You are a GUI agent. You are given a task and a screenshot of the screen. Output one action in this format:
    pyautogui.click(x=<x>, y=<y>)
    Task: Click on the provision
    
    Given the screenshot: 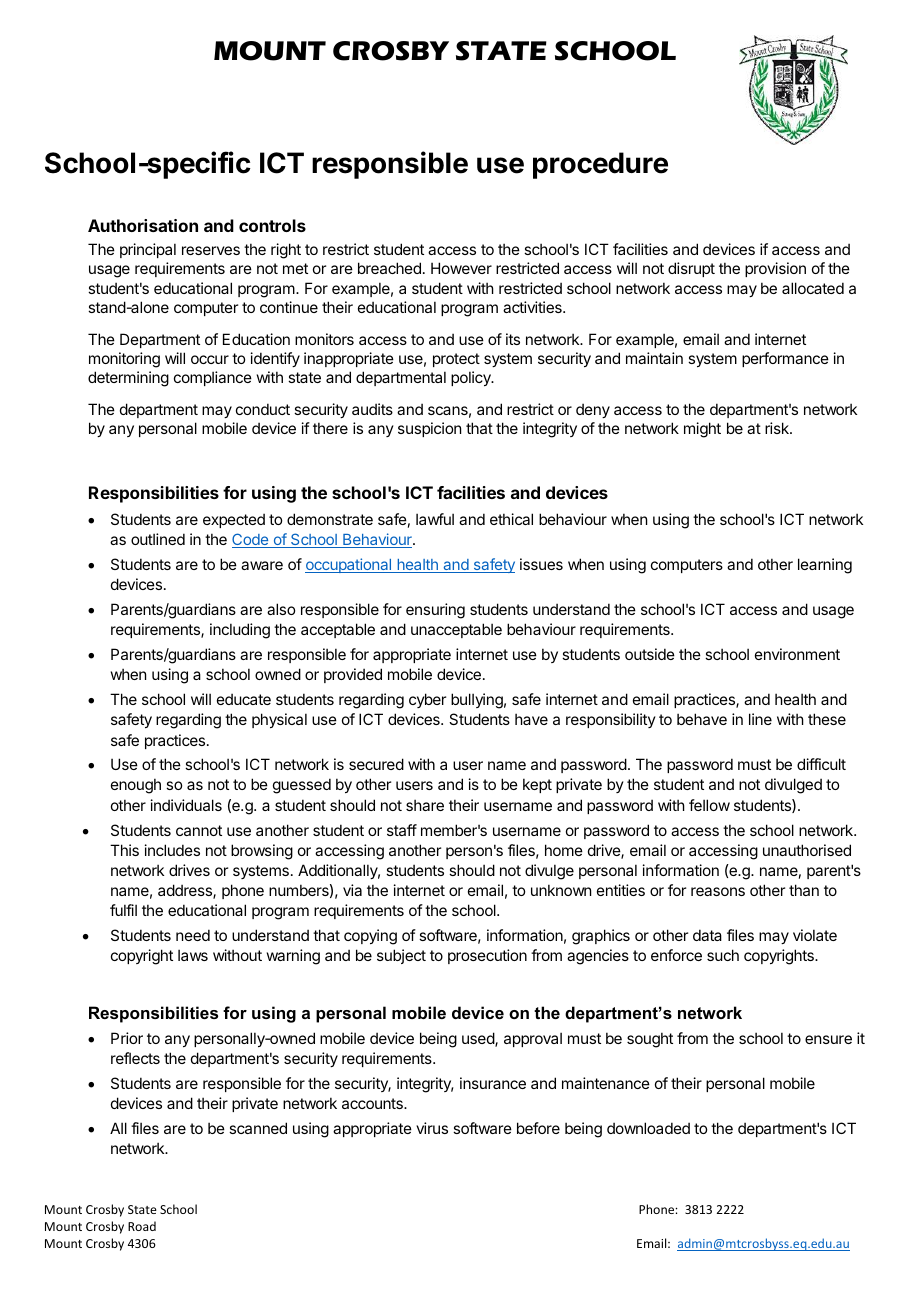 What is the action you would take?
    pyautogui.click(x=775, y=269)
